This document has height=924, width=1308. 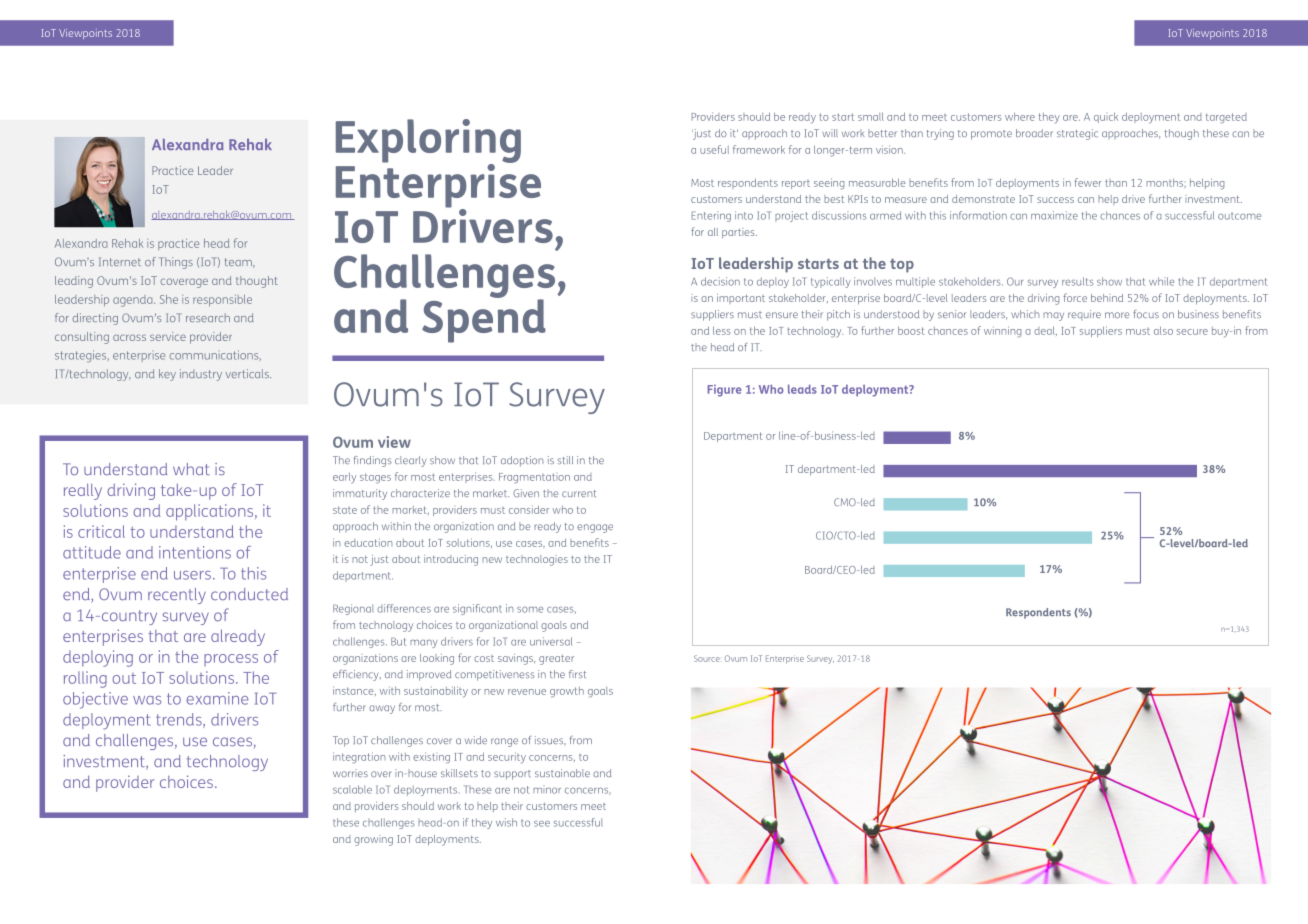 What do you see at coordinates (714, 149) in the document?
I see `useful` at bounding box center [714, 149].
